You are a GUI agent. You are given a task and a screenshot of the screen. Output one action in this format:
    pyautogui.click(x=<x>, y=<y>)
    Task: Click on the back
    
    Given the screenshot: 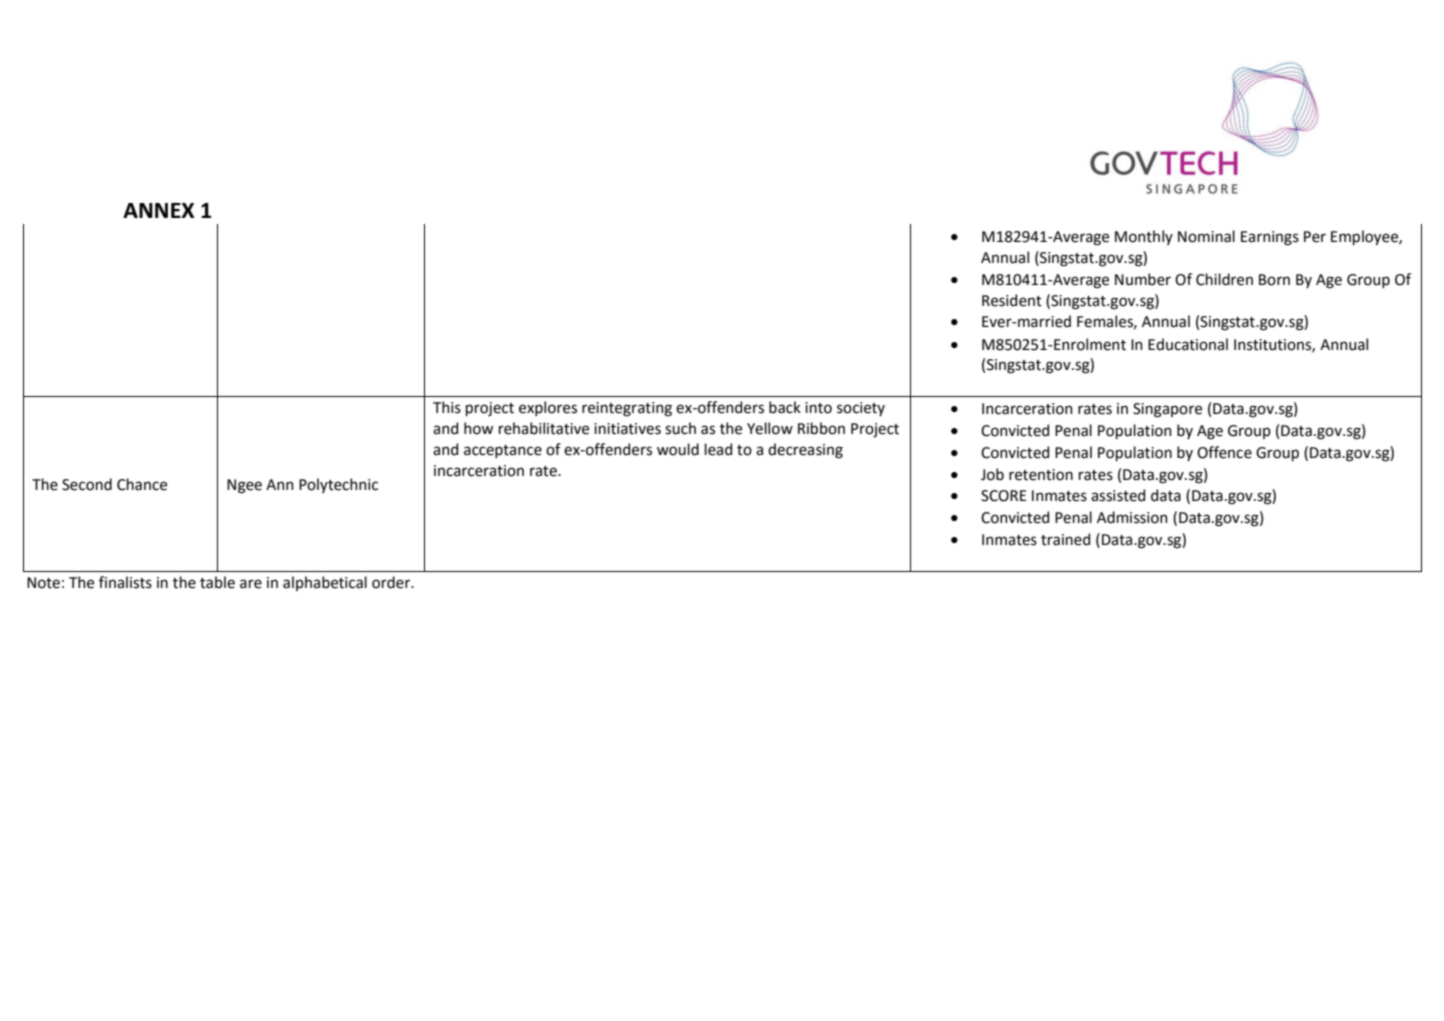 What is the action you would take?
    pyautogui.click(x=785, y=407)
